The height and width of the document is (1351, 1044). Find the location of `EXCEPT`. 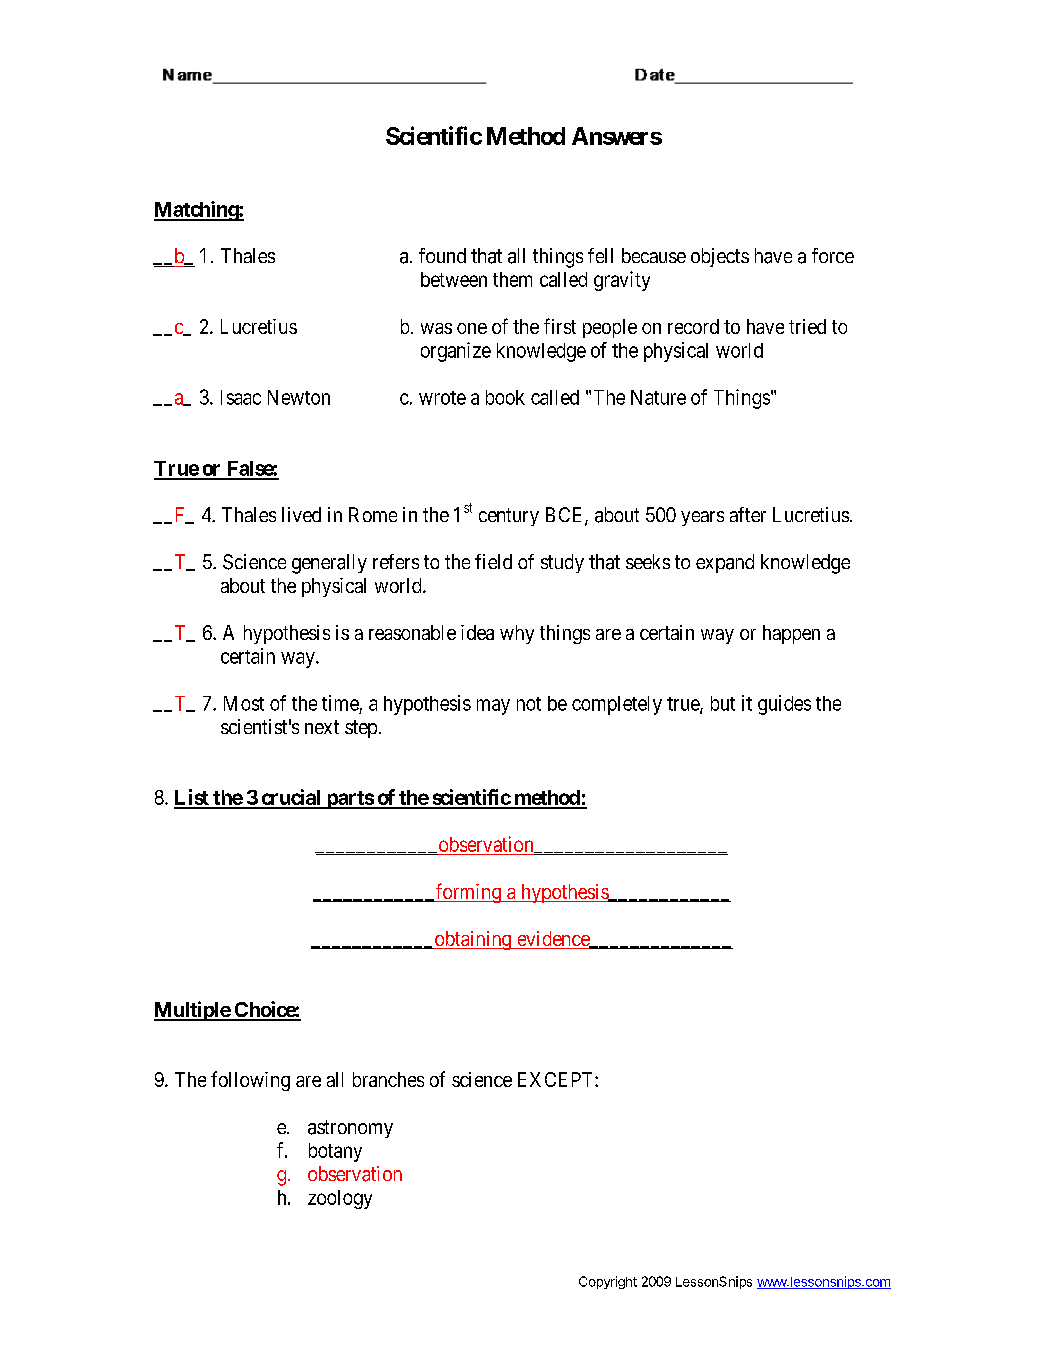

EXCEPT is located at coordinates (557, 1079).
